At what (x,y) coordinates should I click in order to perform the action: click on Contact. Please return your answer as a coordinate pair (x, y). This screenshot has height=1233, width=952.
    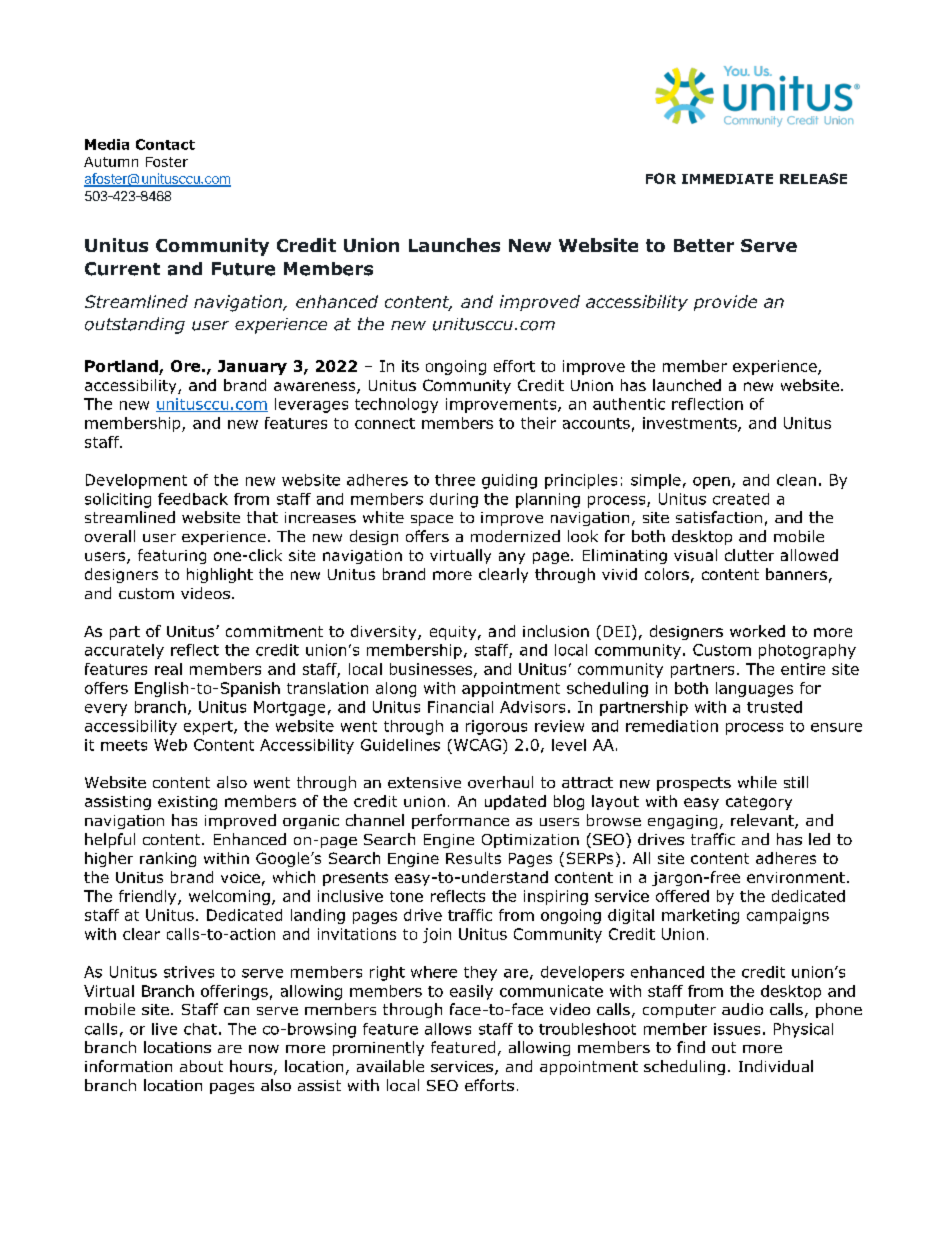
    Looking at the image, I should click on (165, 144).
